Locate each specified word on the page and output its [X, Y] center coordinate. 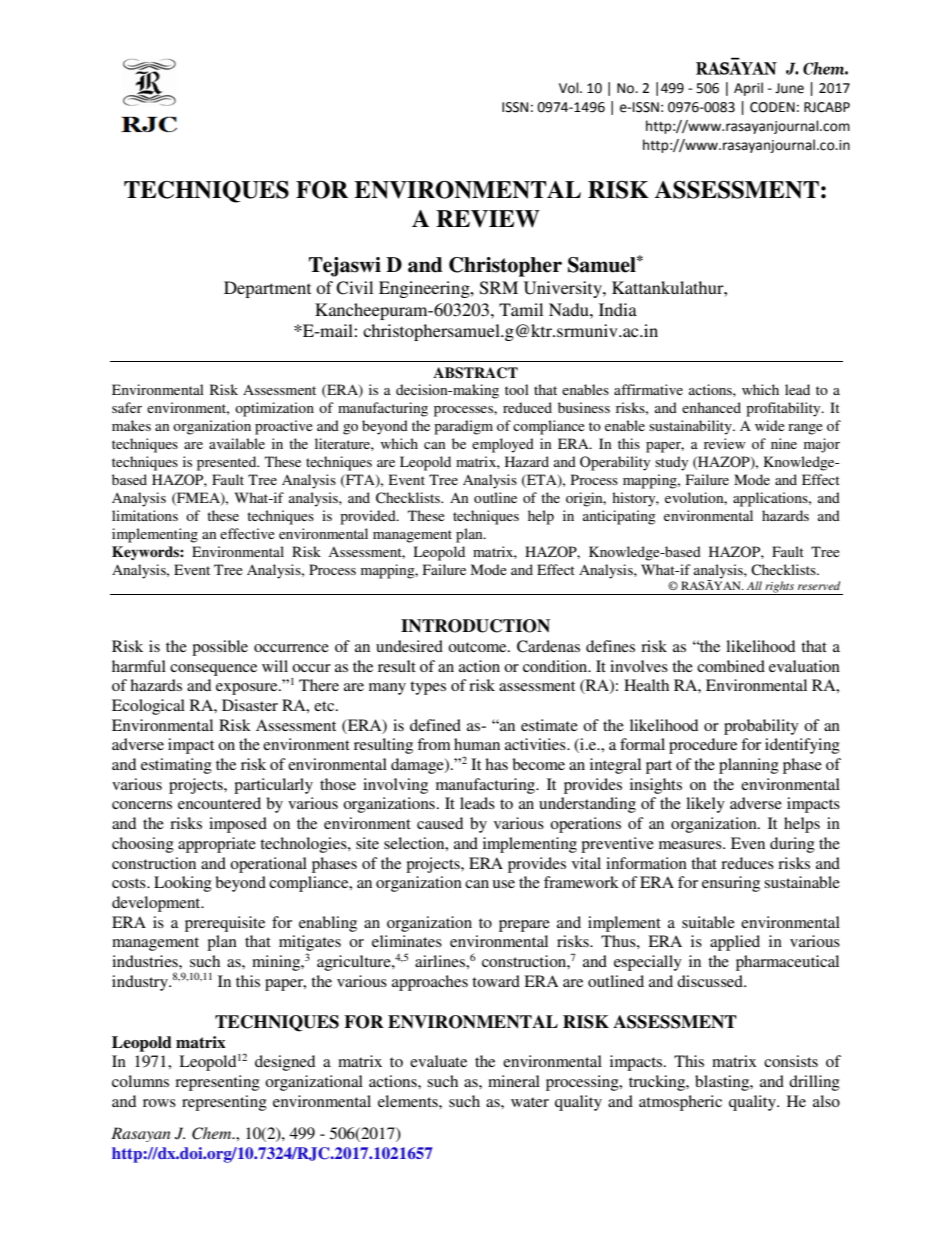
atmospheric [680, 1103]
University [564, 289]
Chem [213, 1133]
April [748, 89]
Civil [354, 288]
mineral [514, 1081]
